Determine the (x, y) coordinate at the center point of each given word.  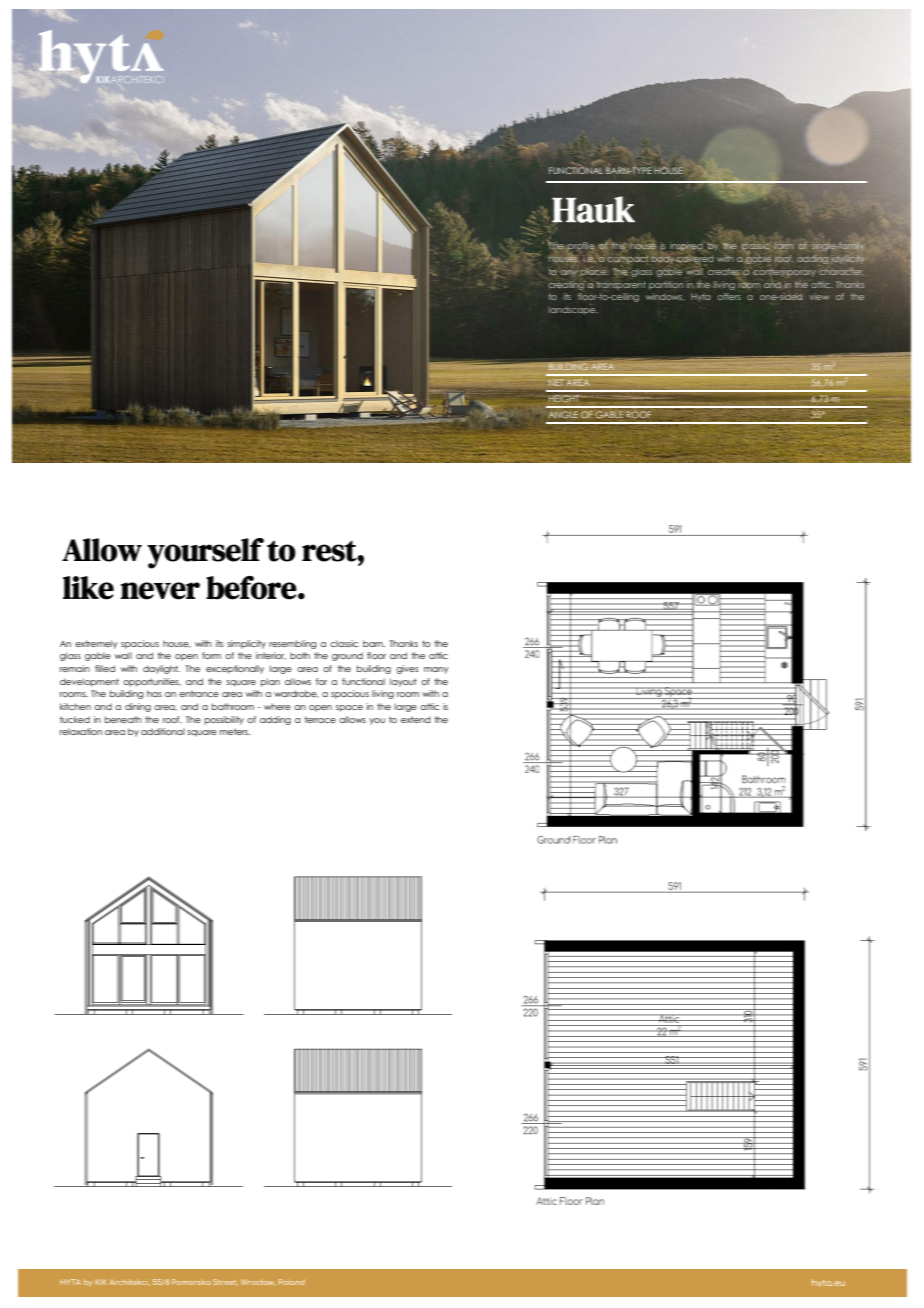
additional (163, 731)
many (436, 670)
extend (416, 719)
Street (225, 1282)
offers (729, 296)
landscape (573, 310)
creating (567, 284)
